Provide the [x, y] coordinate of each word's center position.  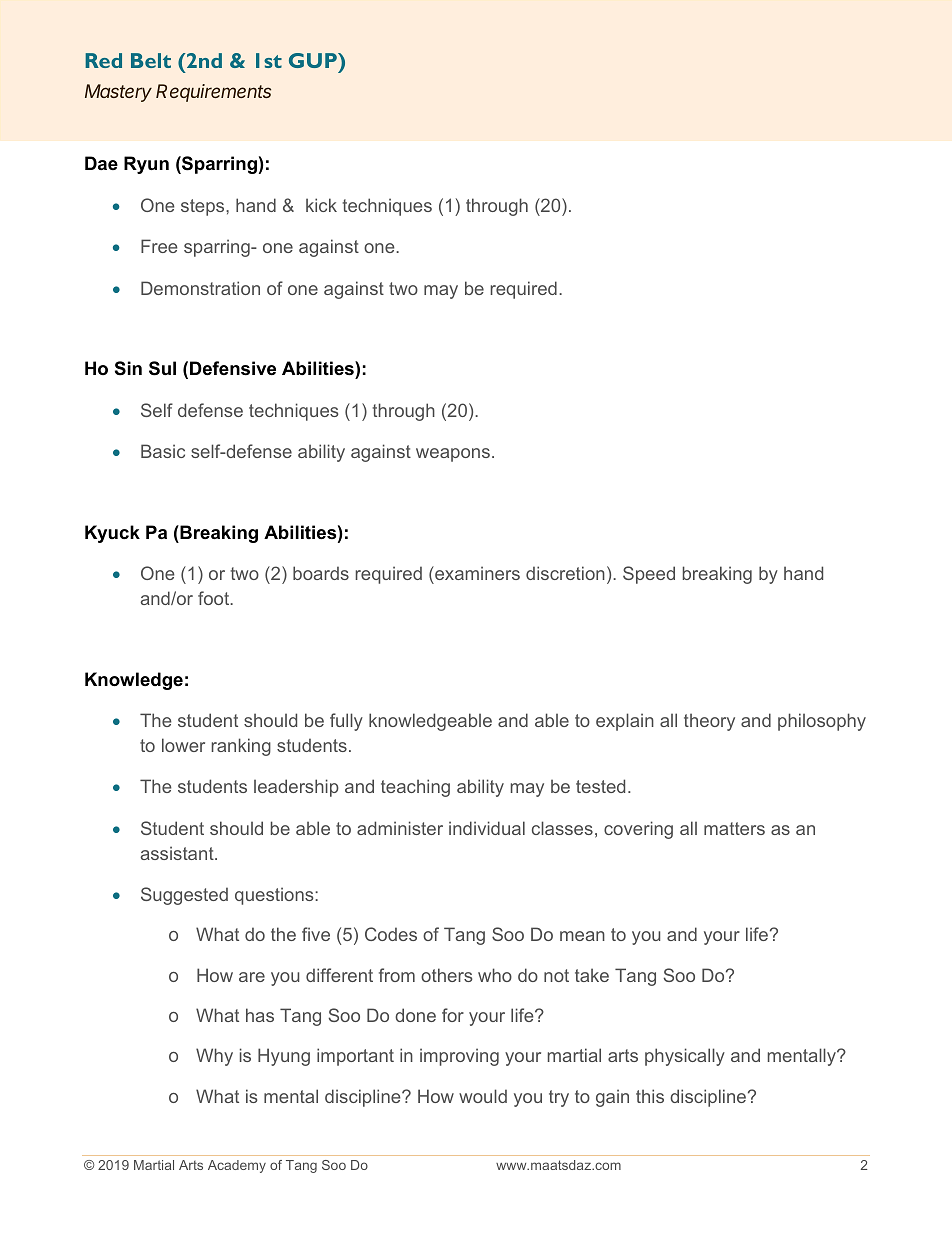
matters [734, 828]
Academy [237, 1166]
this [650, 1096]
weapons [453, 455]
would [483, 1096]
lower [183, 745]
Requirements [213, 93]
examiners [476, 575]
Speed [649, 575]
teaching [415, 788]
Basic [163, 451]
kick [321, 205]
